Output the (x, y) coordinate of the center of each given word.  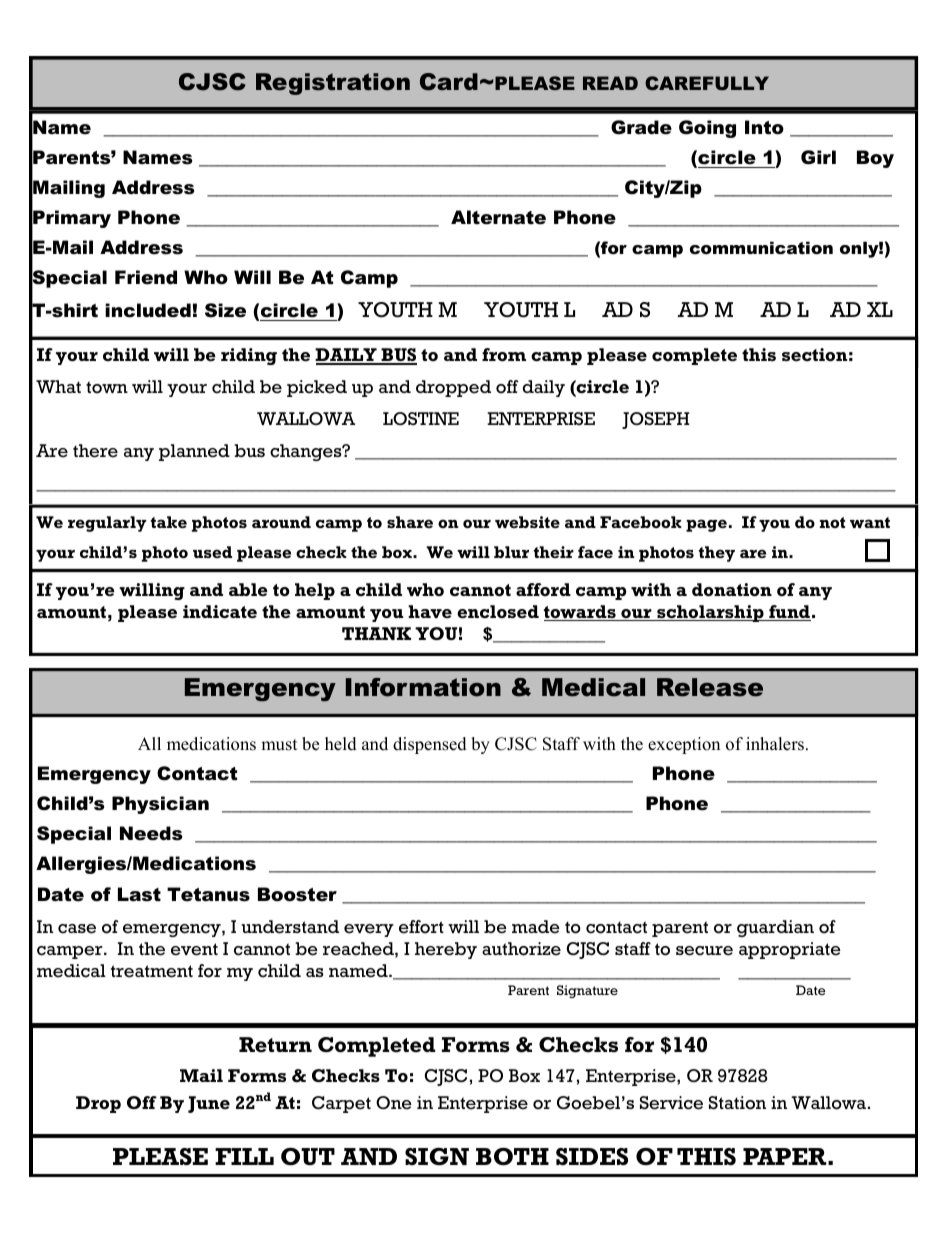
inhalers (776, 744)
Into (764, 127)
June (209, 1104)
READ (610, 83)
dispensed (430, 745)
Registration (333, 84)
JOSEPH (656, 420)
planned (194, 452)
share (410, 522)
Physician (160, 805)
